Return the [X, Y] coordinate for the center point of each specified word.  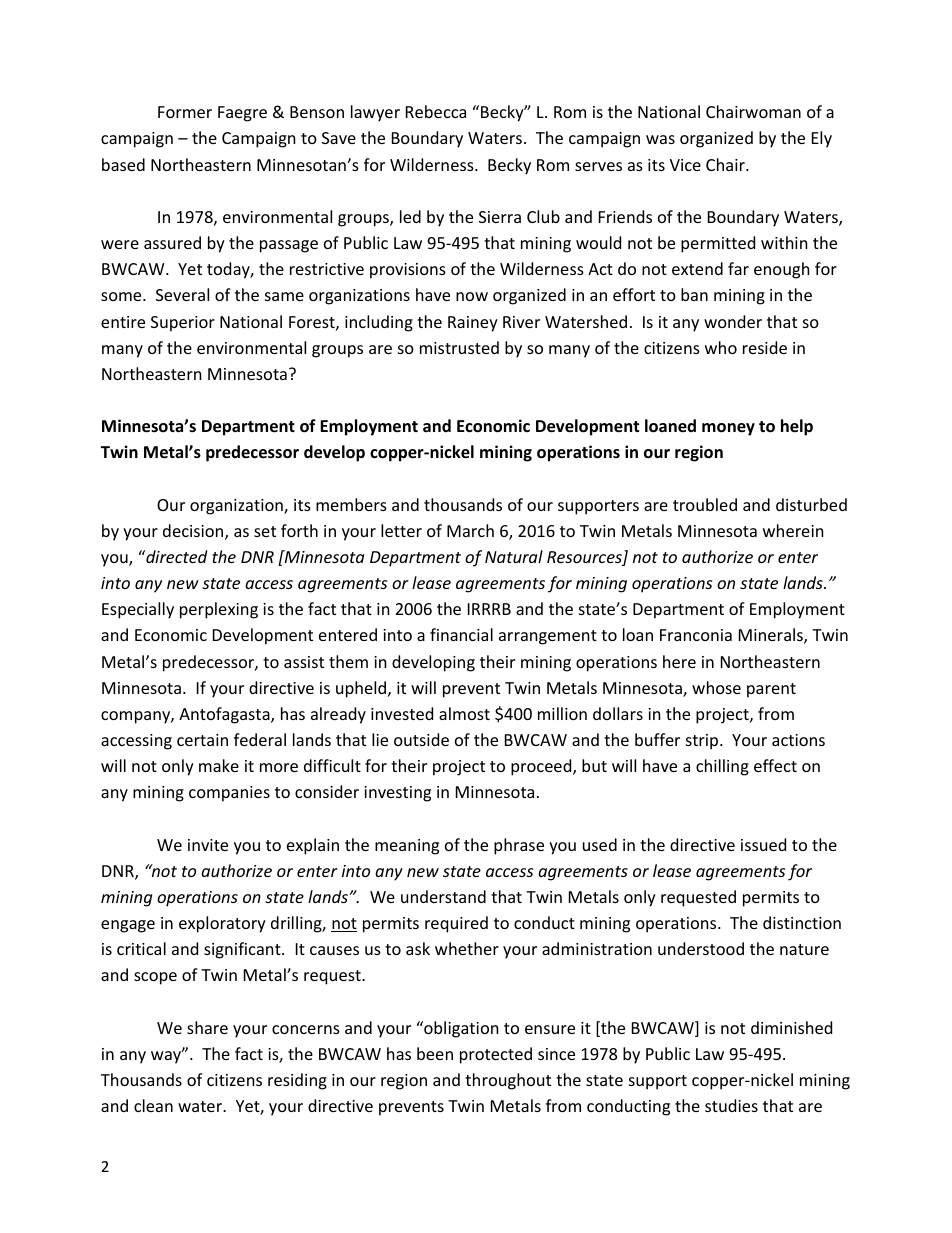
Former [185, 112]
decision [194, 532]
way [167, 1056]
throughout [508, 1081]
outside [421, 739]
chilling [722, 767]
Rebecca [436, 111]
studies [731, 1105]
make [219, 765]
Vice [685, 165]
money [728, 429]
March [470, 530]
